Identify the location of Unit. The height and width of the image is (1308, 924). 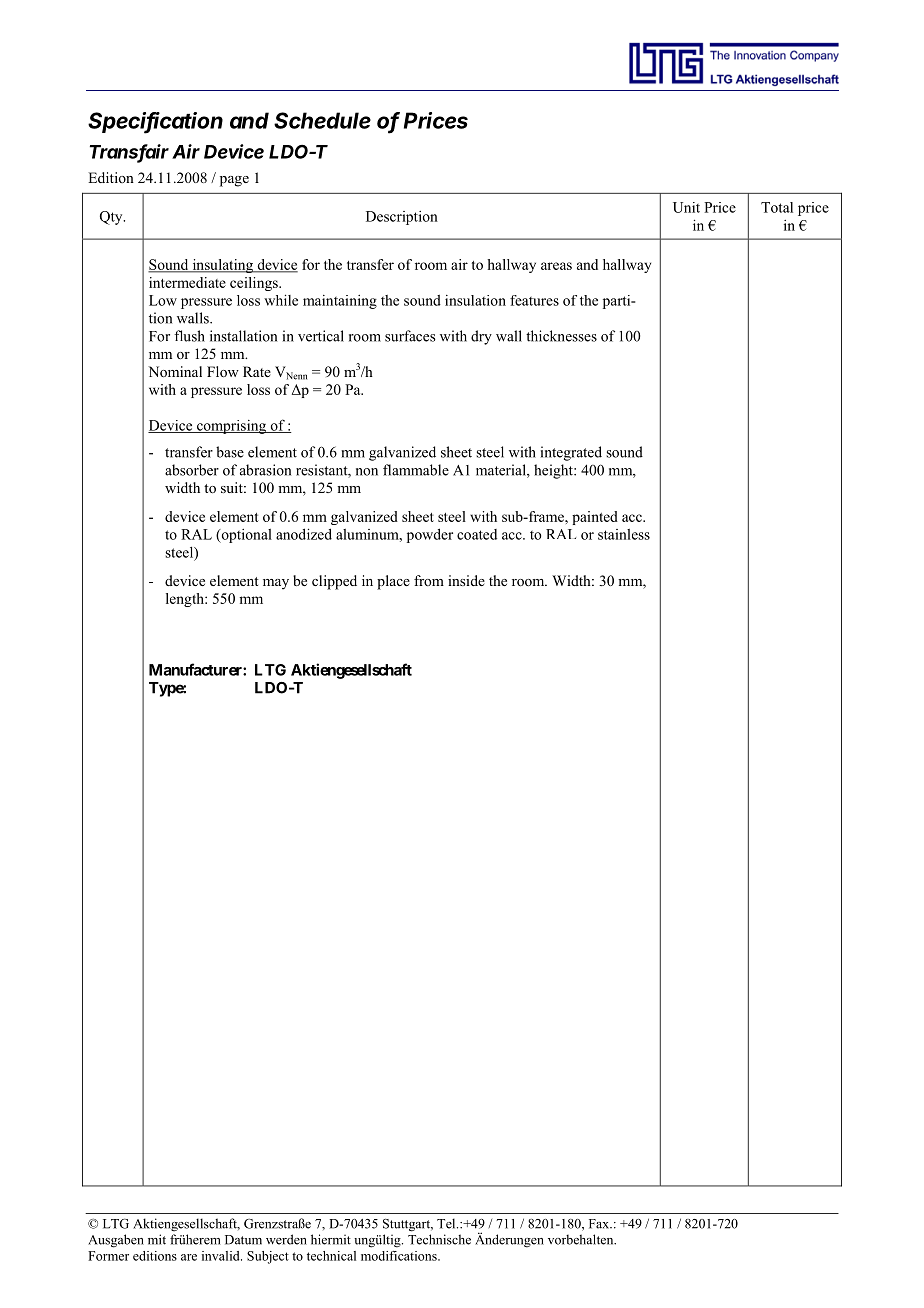
(686, 207).
